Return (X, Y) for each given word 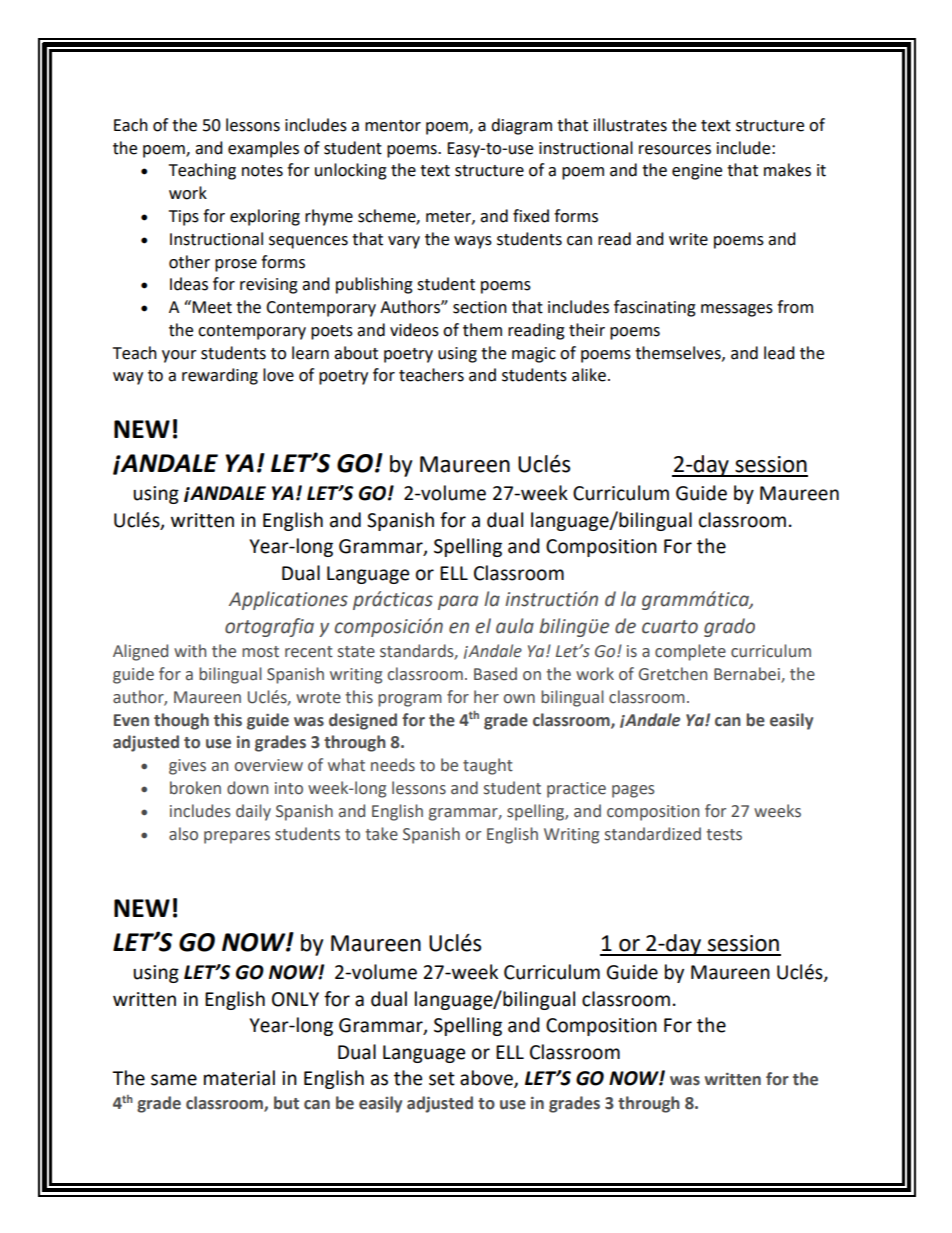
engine (697, 172)
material (239, 1078)
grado (729, 627)
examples (263, 149)
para (458, 602)
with (190, 651)
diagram (521, 126)
